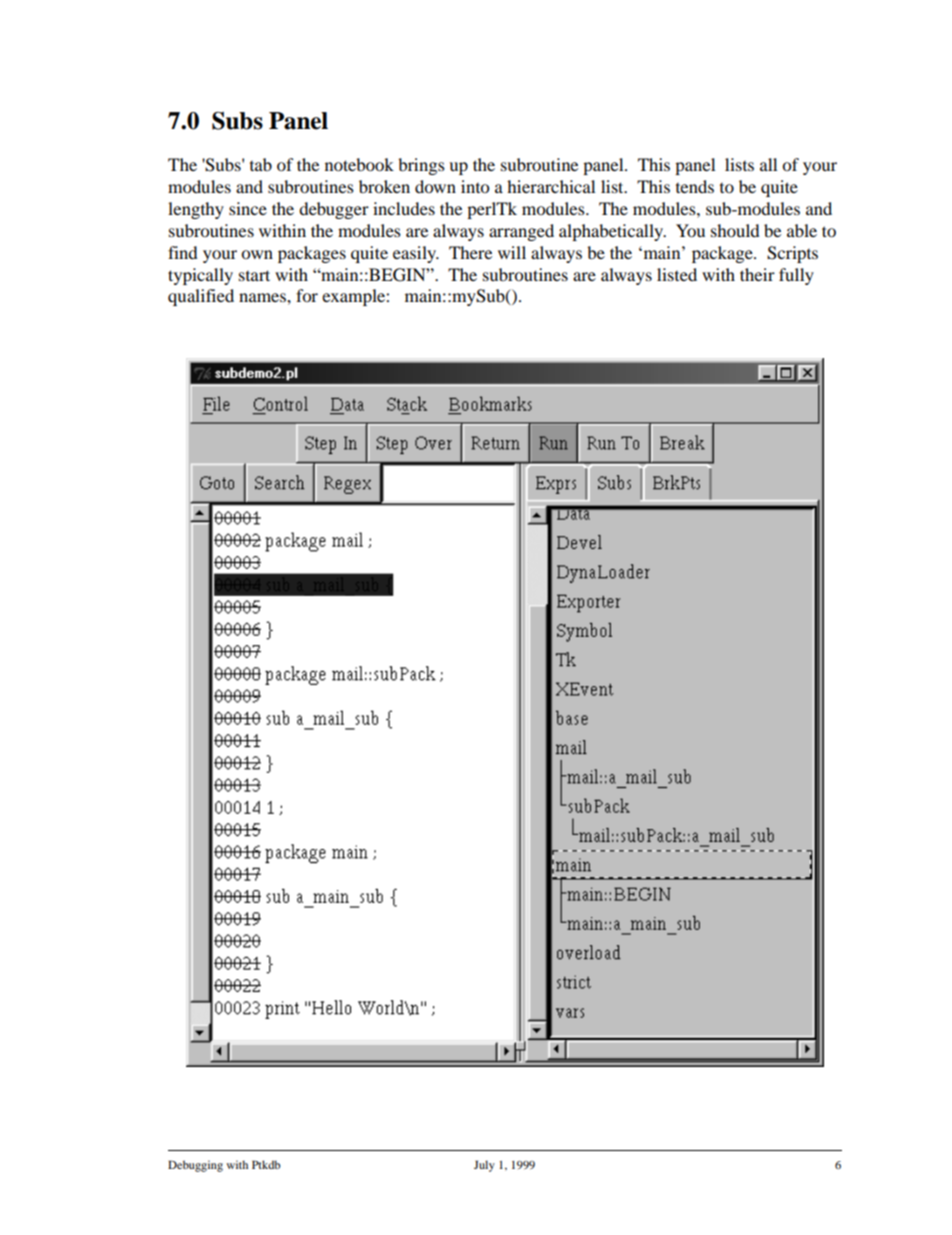  What do you see at coordinates (757, 274) in the screenshot?
I see `their` at bounding box center [757, 274].
